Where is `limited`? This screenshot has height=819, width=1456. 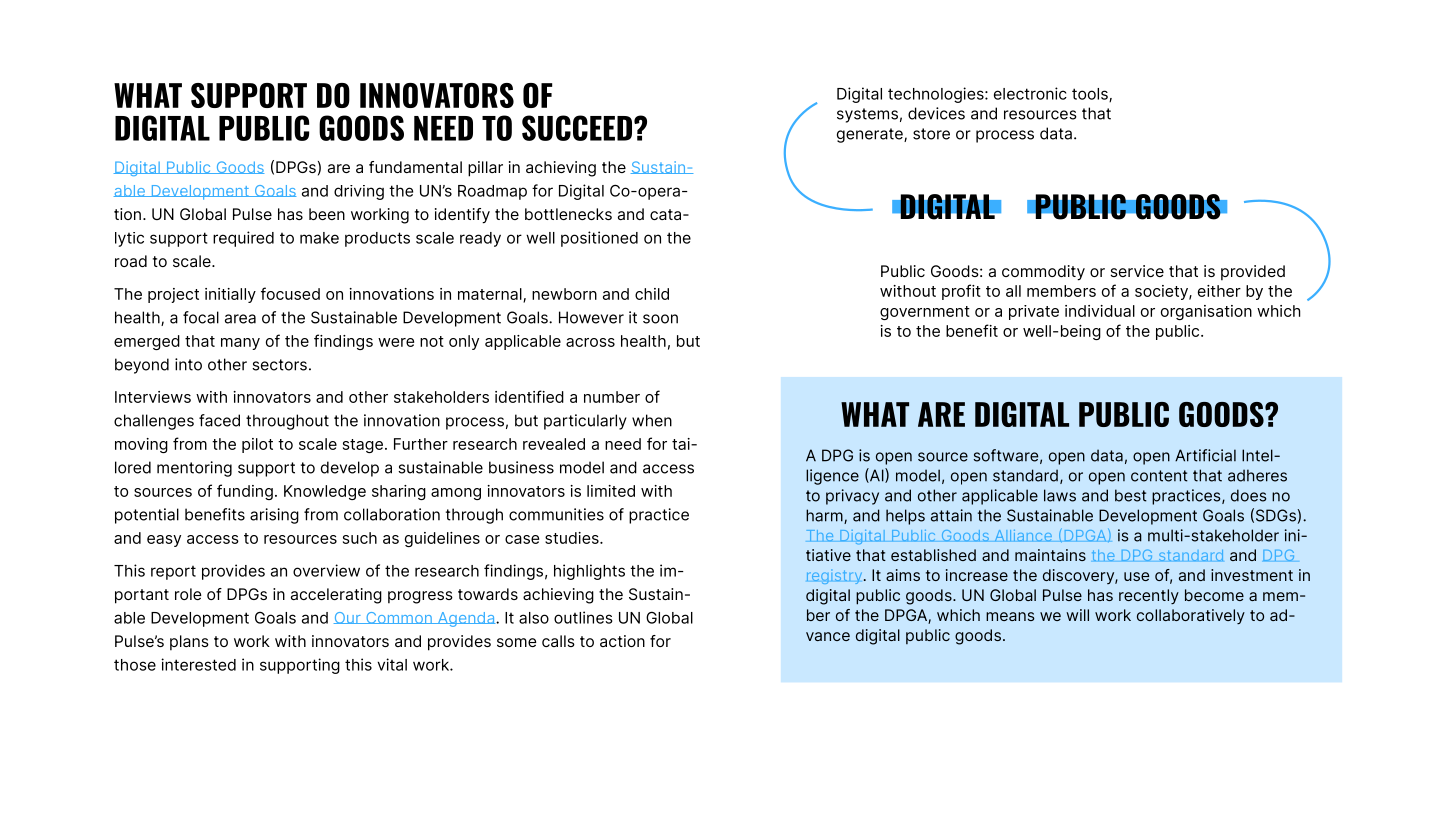 limited is located at coordinates (611, 491).
